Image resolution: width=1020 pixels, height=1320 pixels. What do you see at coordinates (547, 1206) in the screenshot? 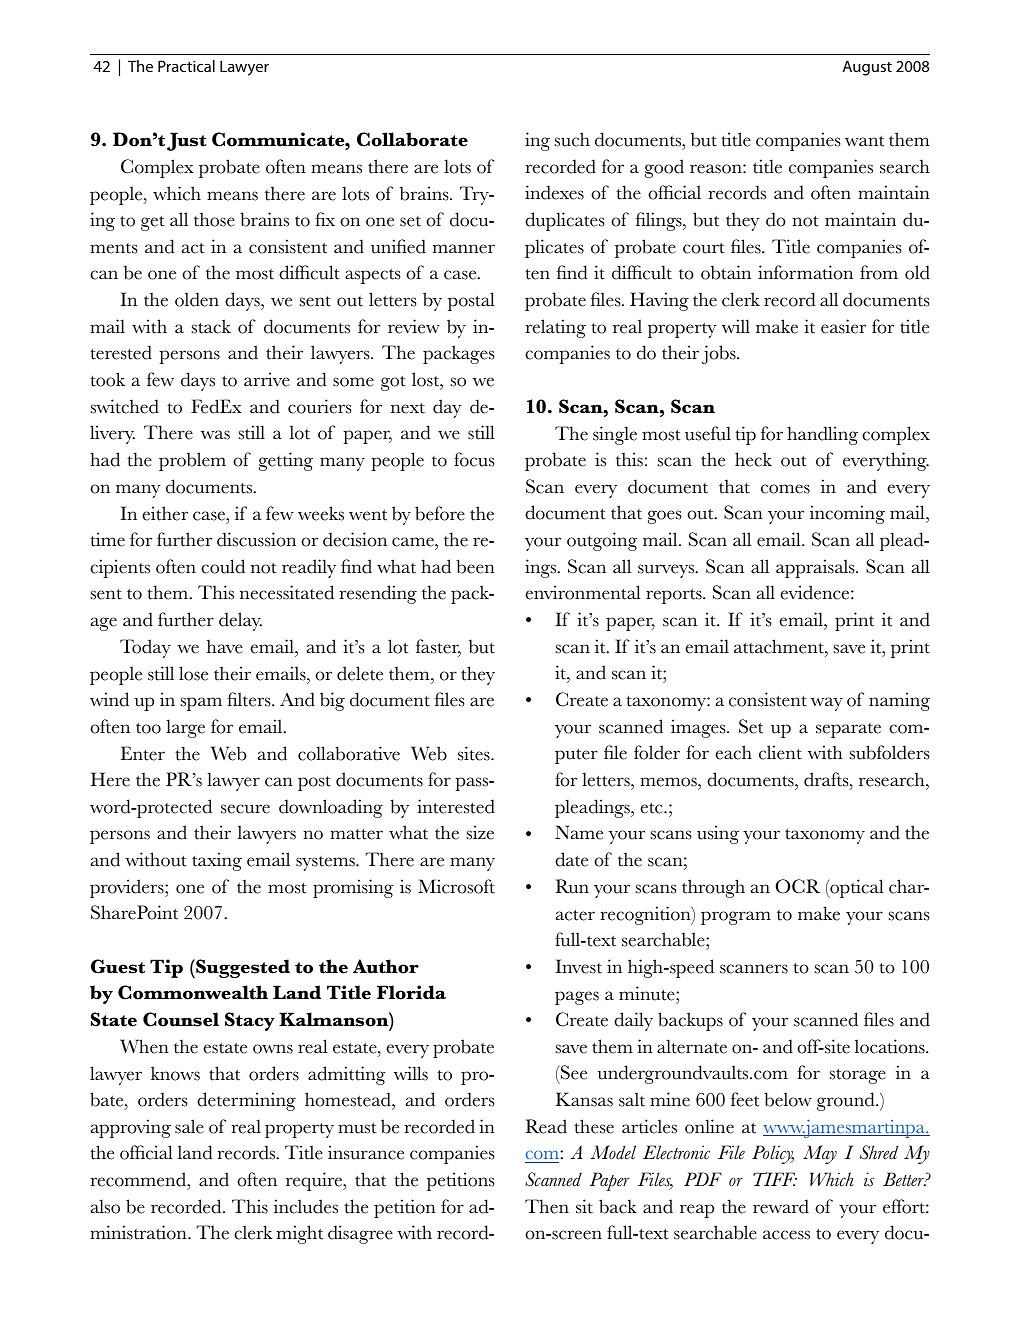
I see `Then` at bounding box center [547, 1206].
